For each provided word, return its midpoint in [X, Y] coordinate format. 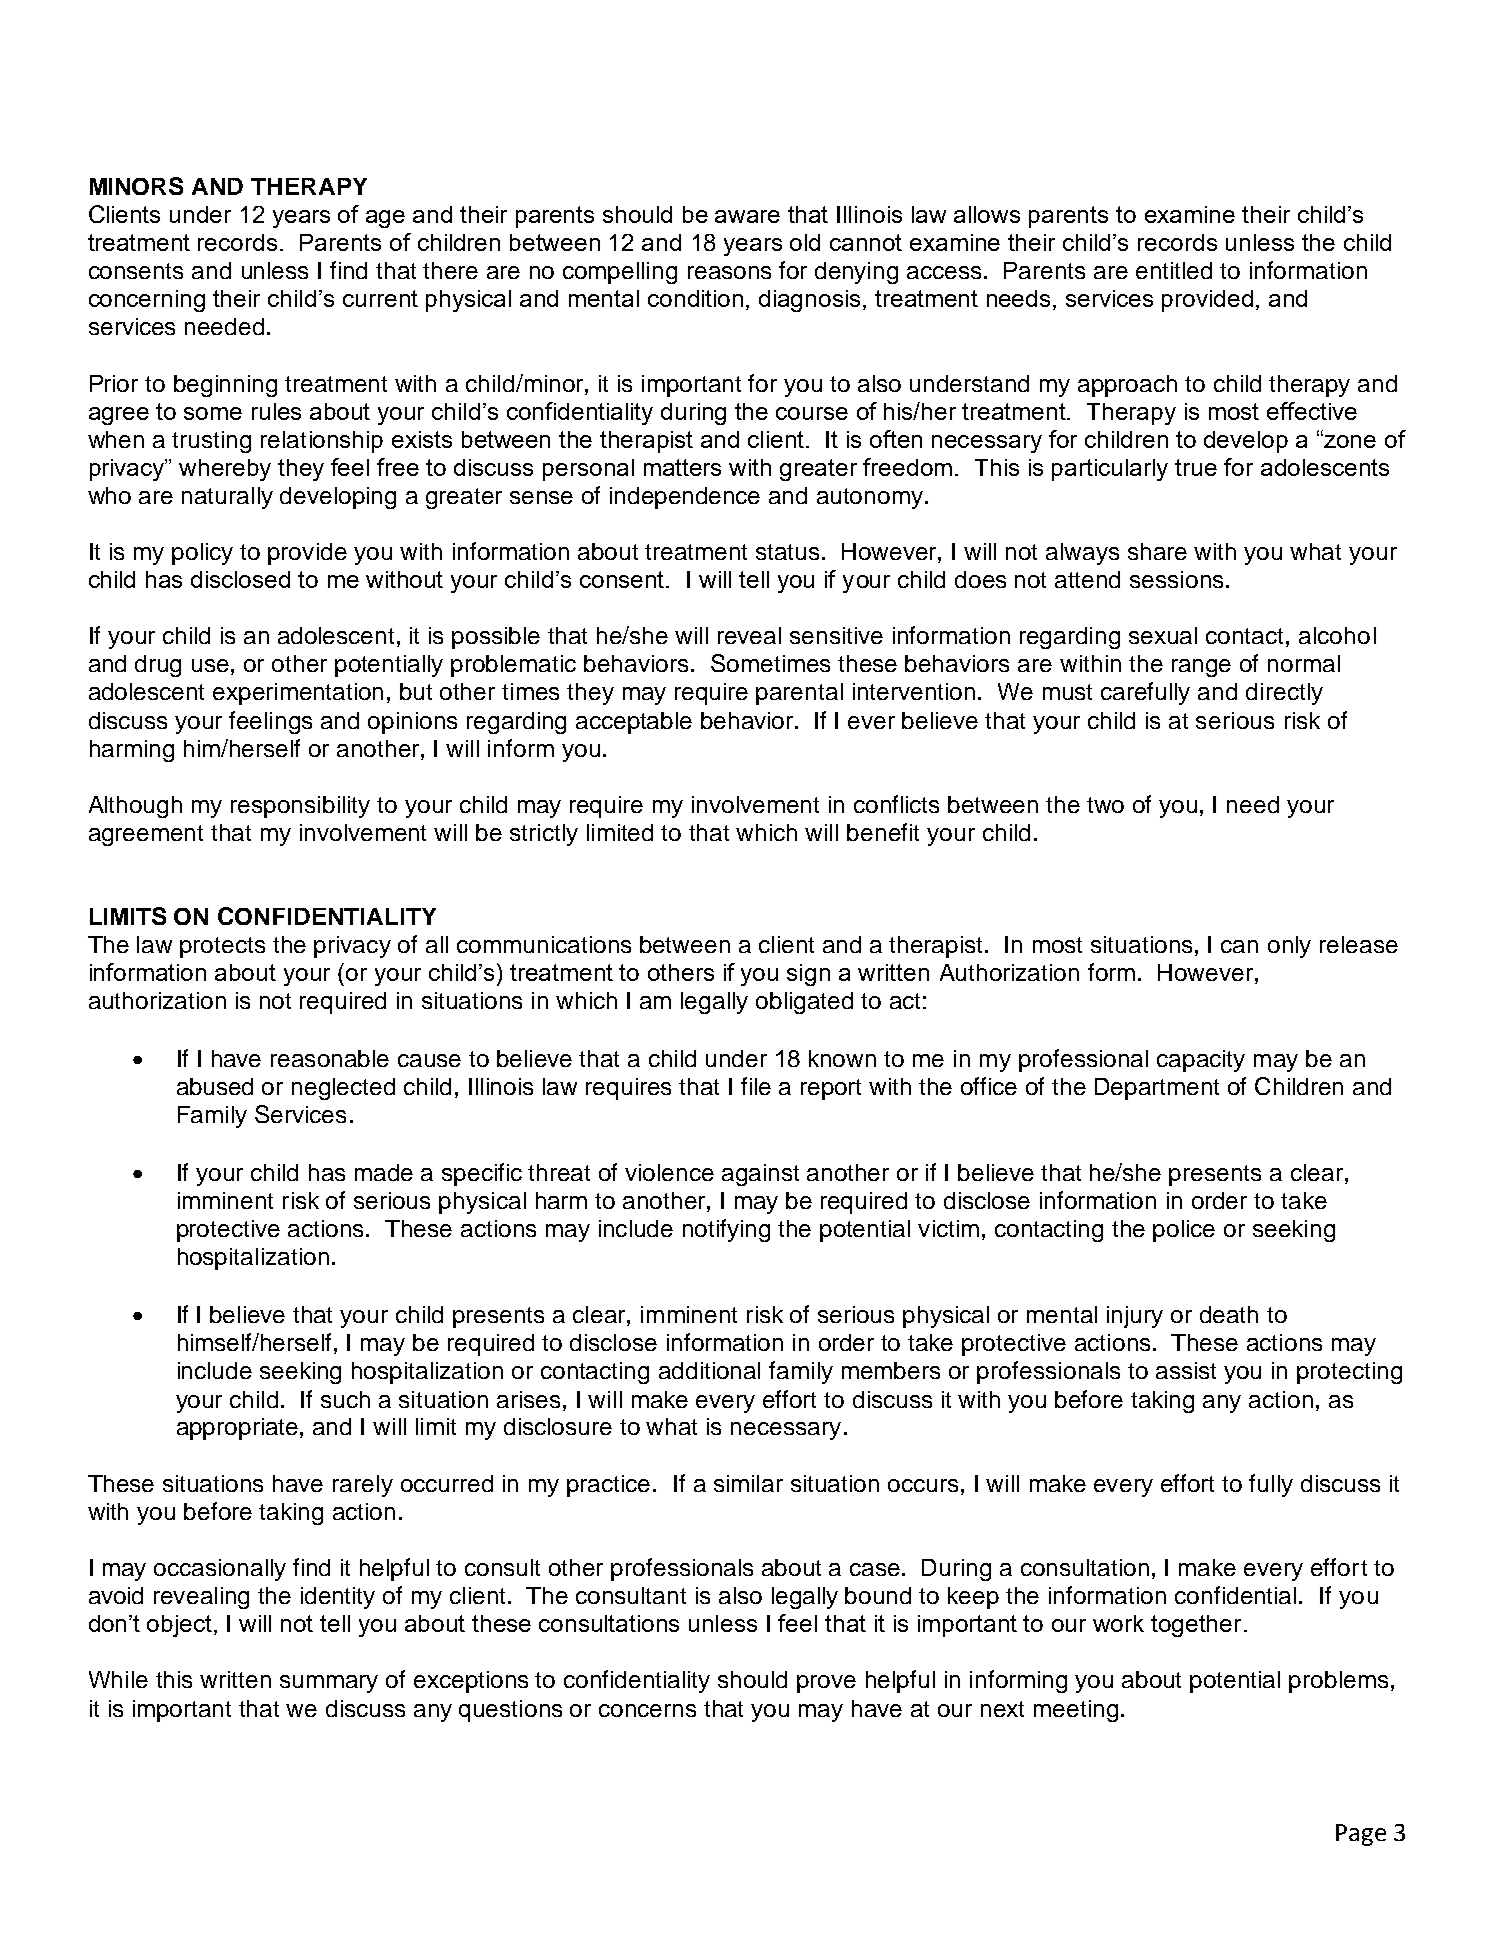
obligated [804, 1003]
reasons [729, 272]
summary [329, 1684]
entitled [1174, 270]
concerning [147, 301]
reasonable [330, 1058]
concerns [647, 1710]
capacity [1201, 1061]
